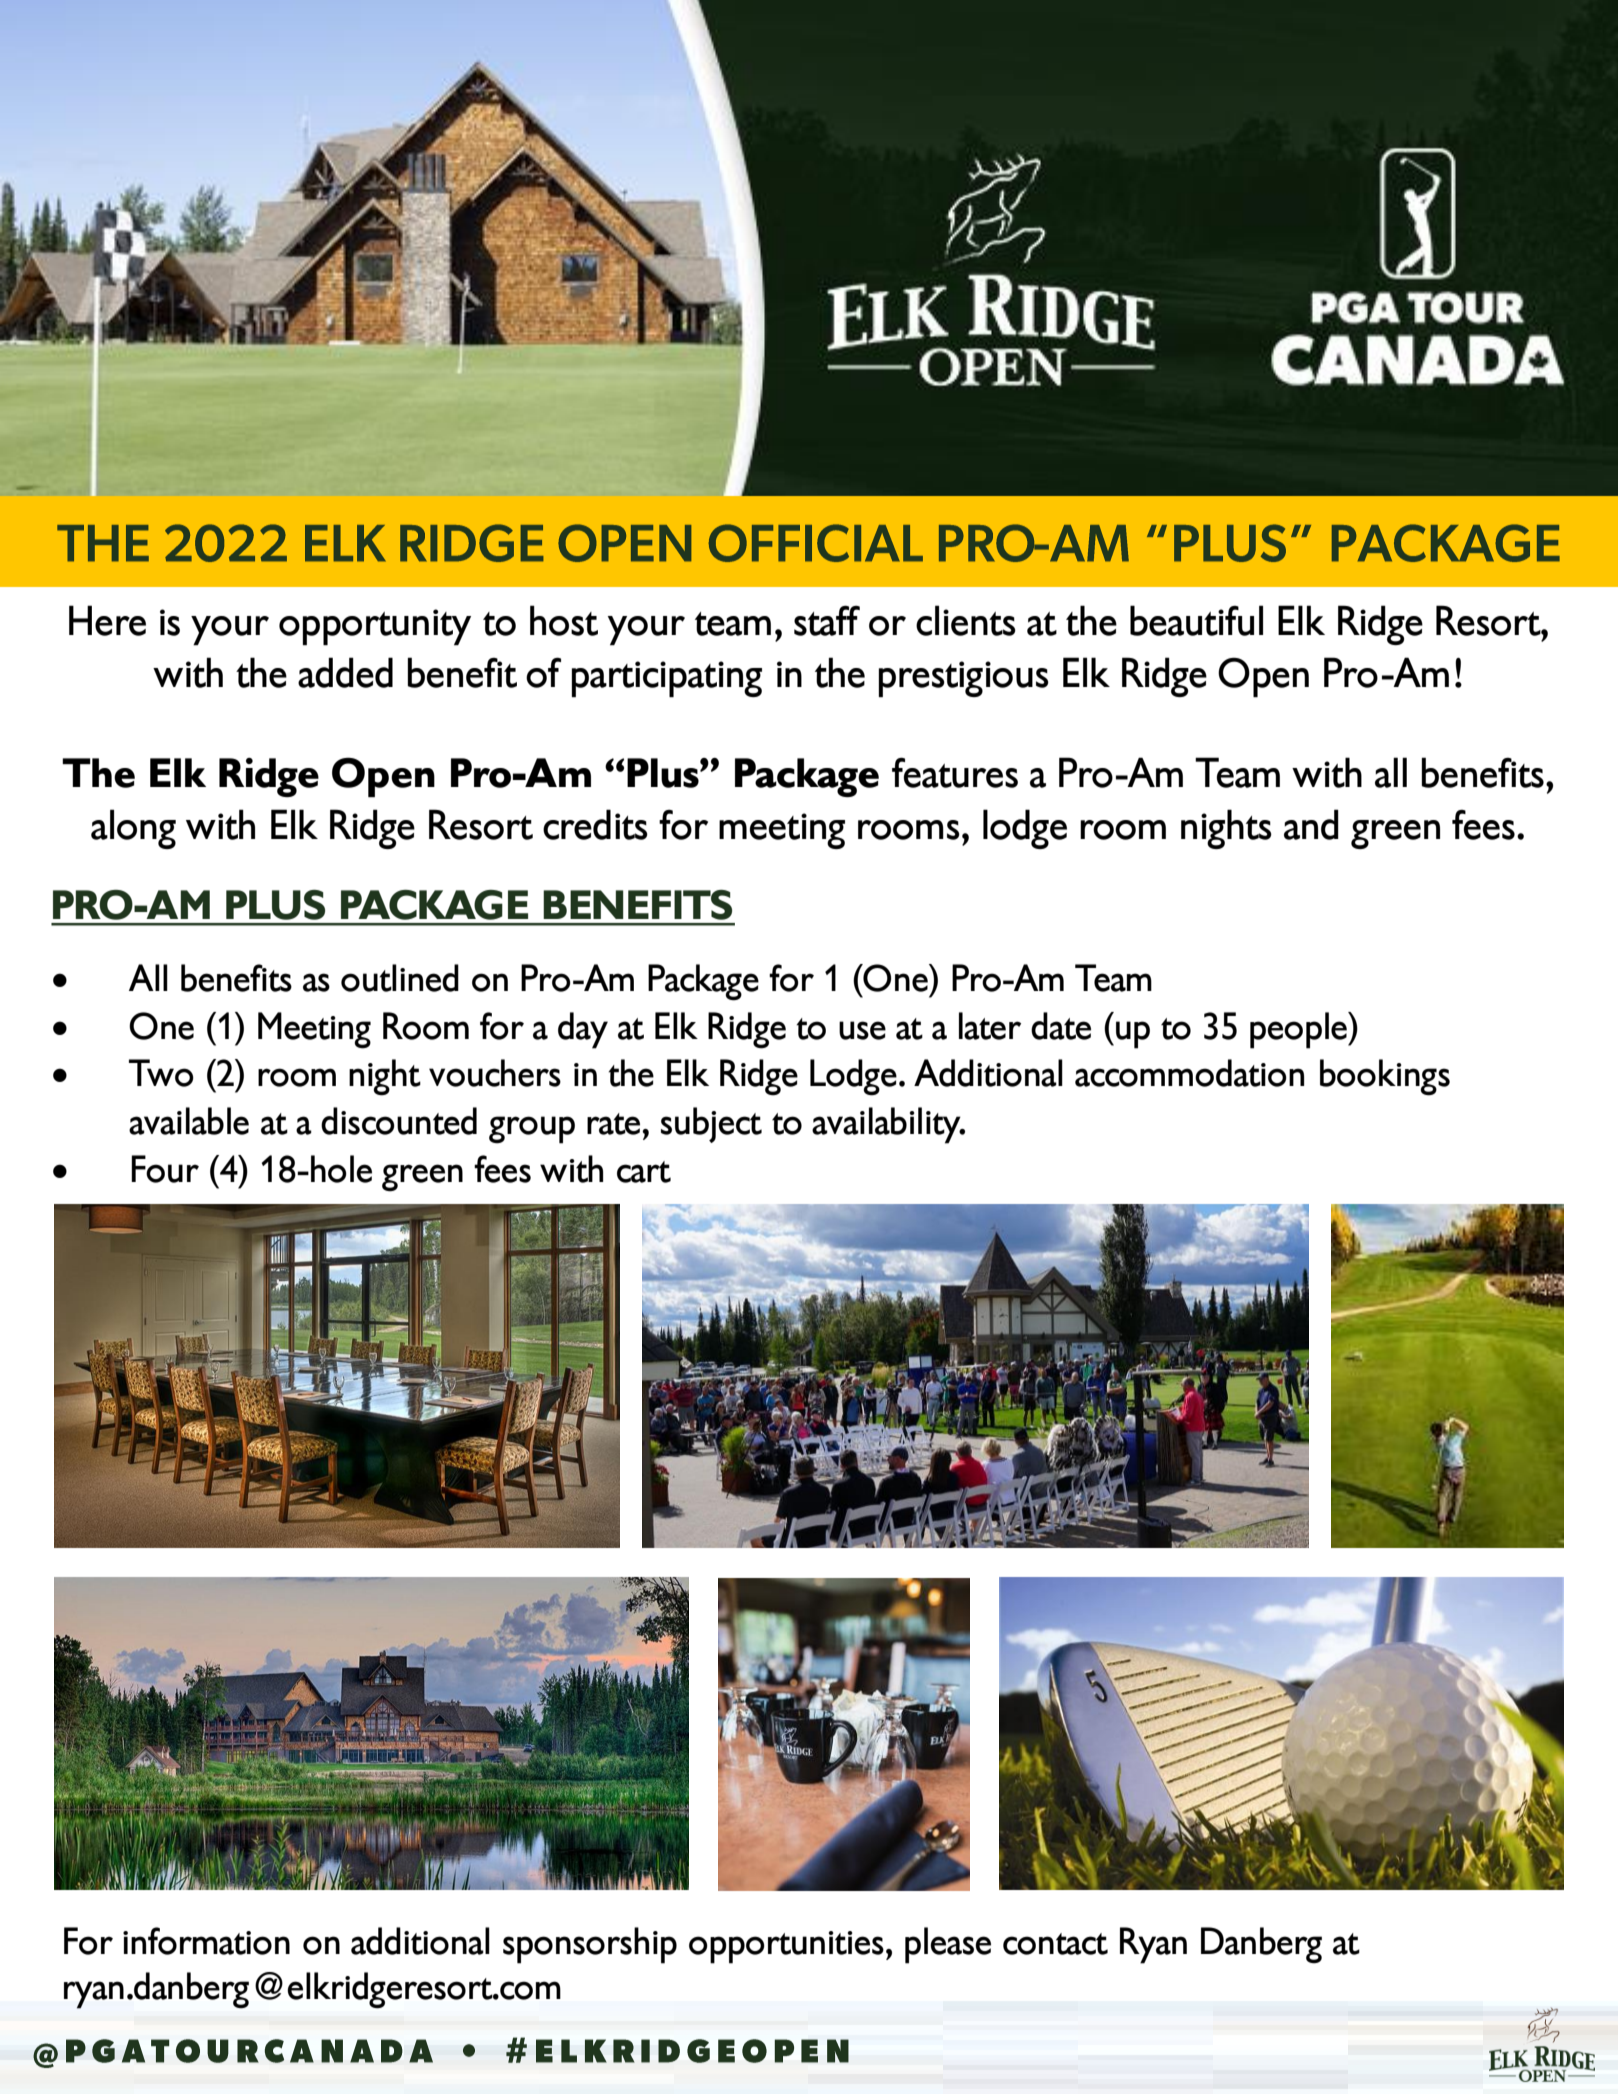  What do you see at coordinates (590, 1945) in the page?
I see `sponsorship` at bounding box center [590, 1945].
